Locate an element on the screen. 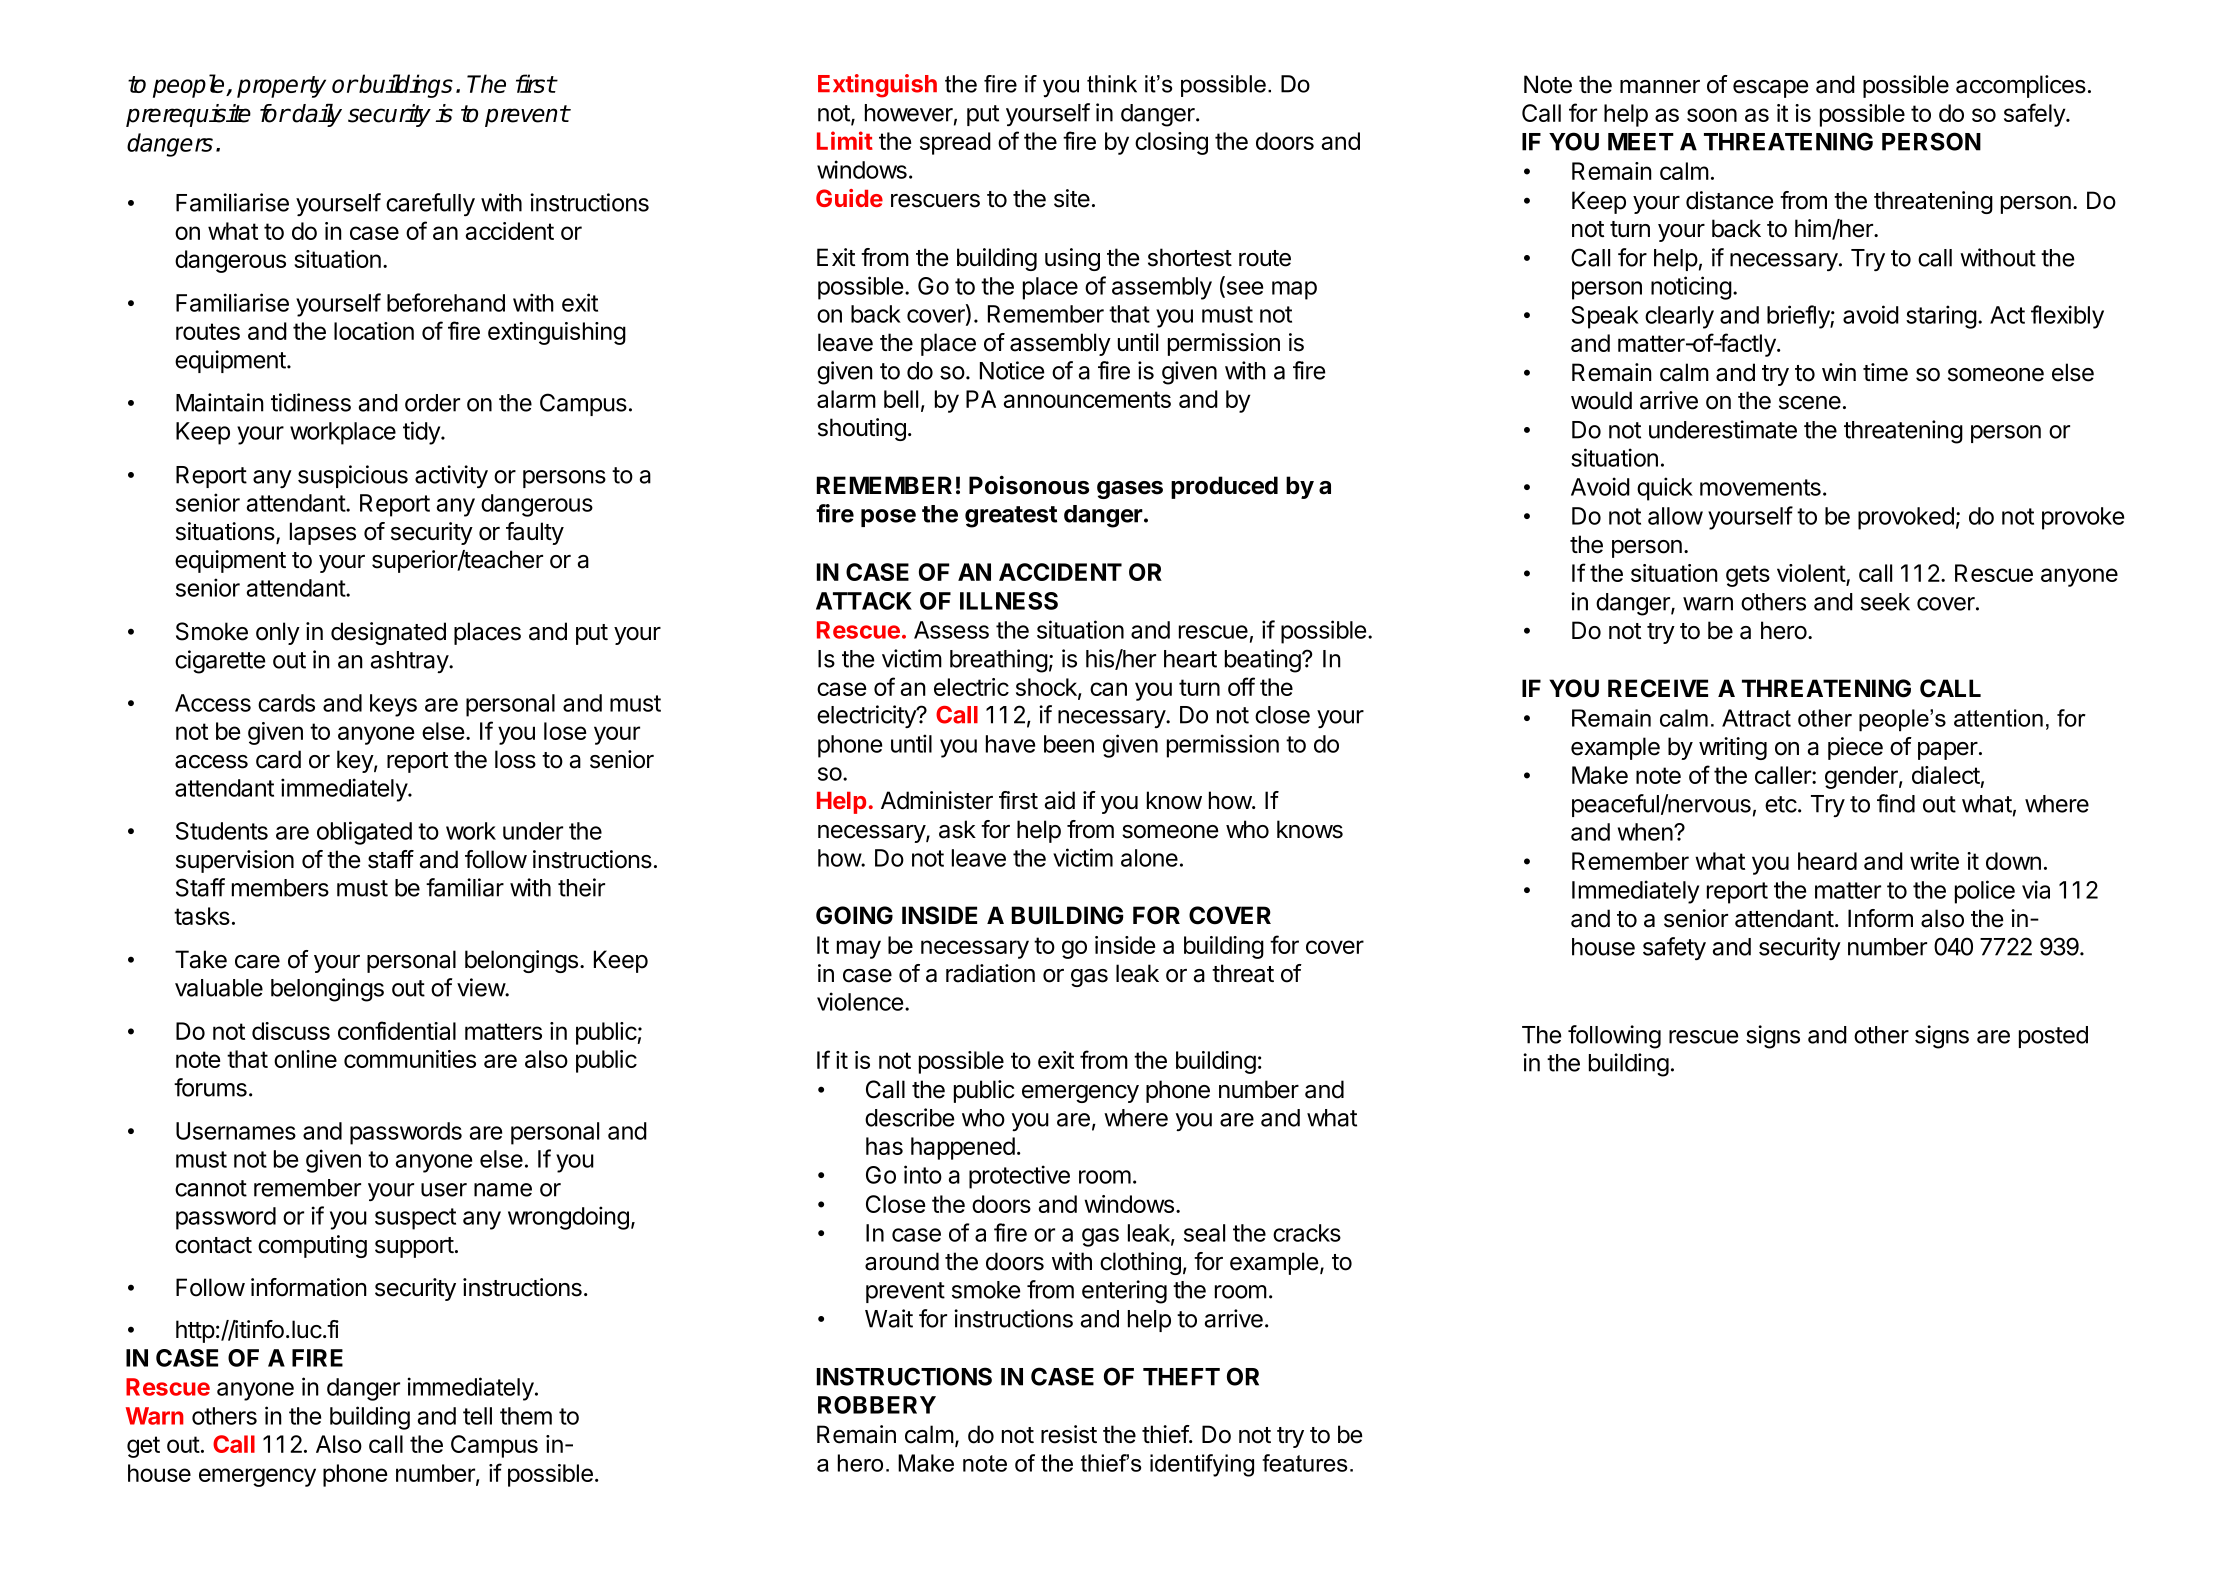 This screenshot has height=1571, width=2222. heart is located at coordinates (1190, 659).
